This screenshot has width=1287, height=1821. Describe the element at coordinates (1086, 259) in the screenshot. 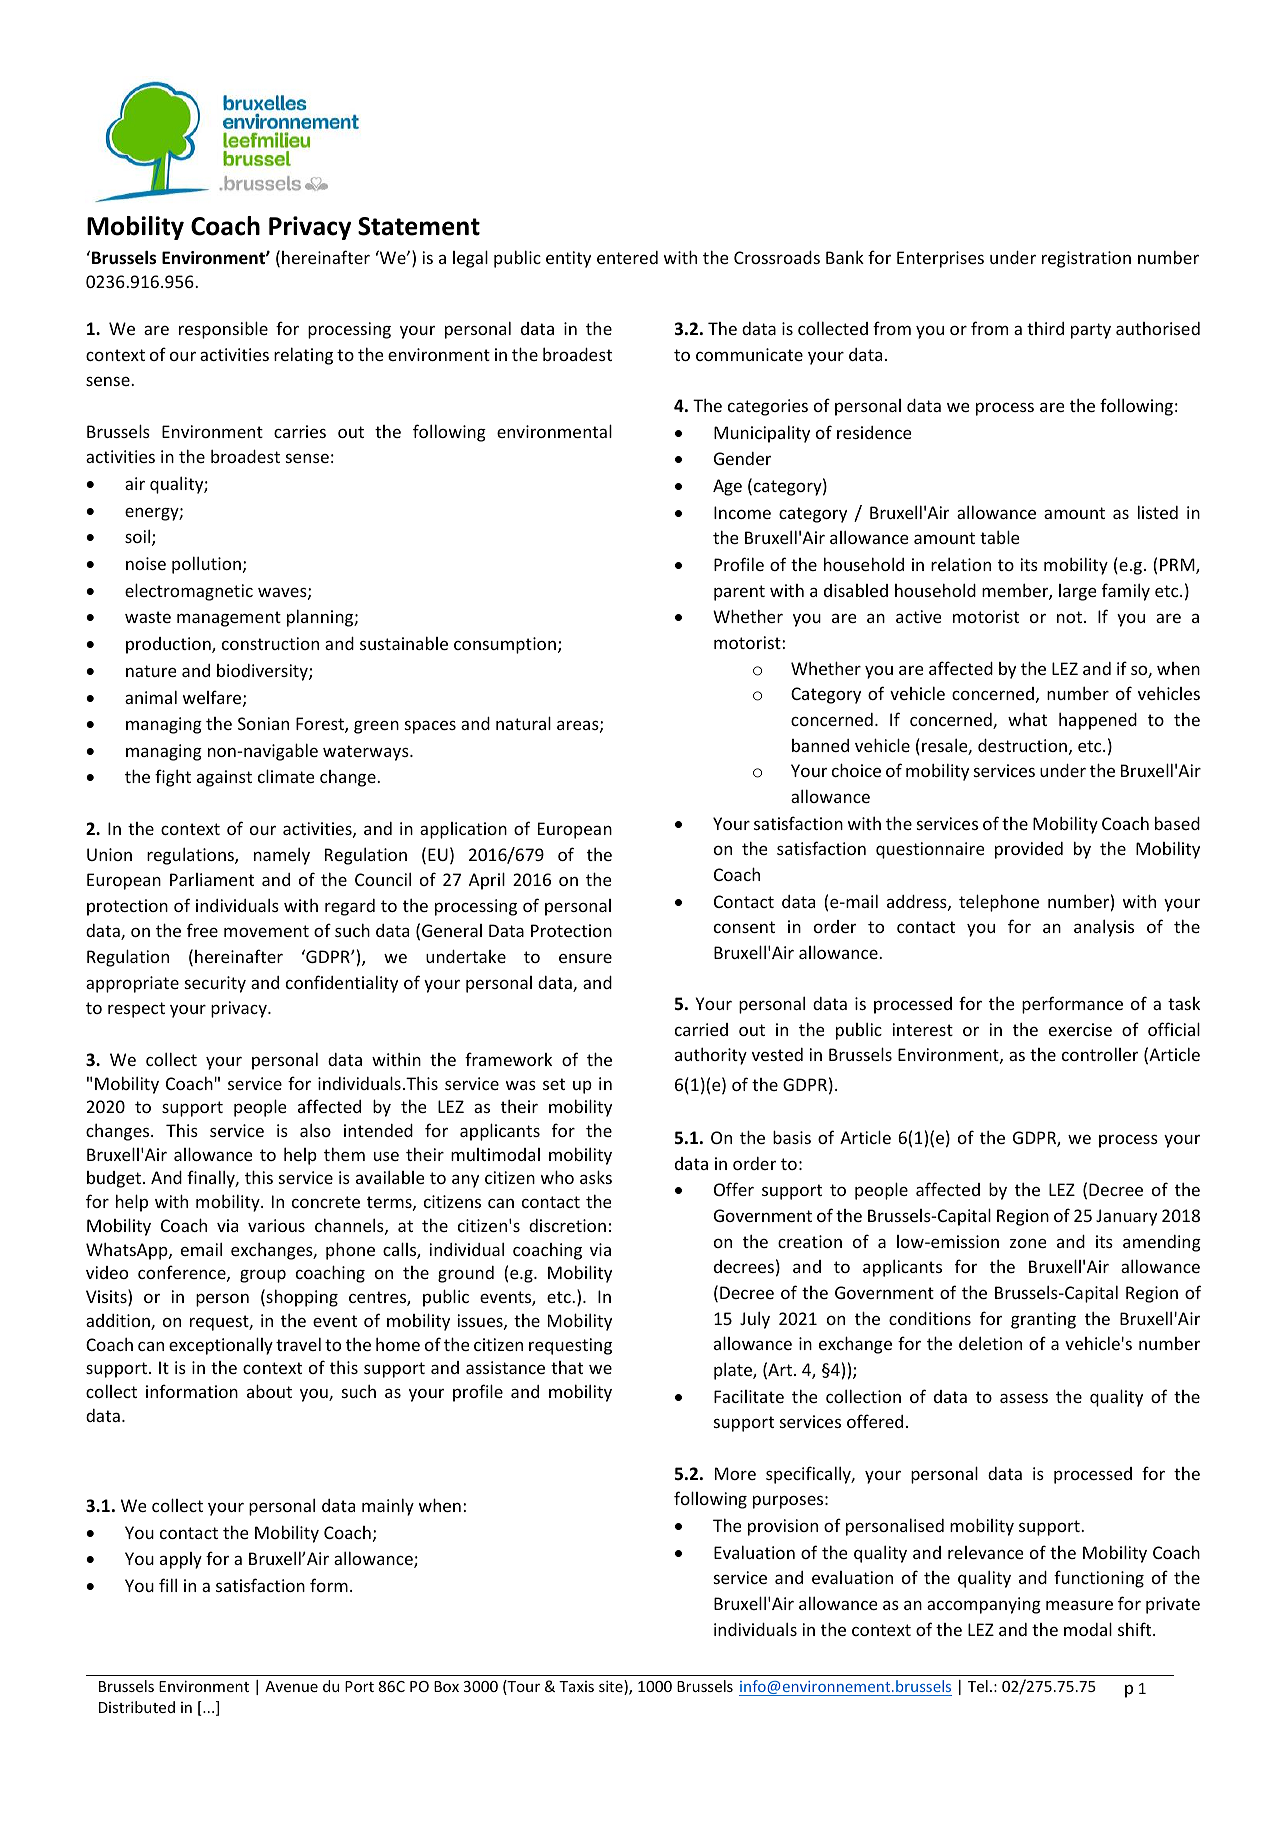

I see `registration` at that location.
